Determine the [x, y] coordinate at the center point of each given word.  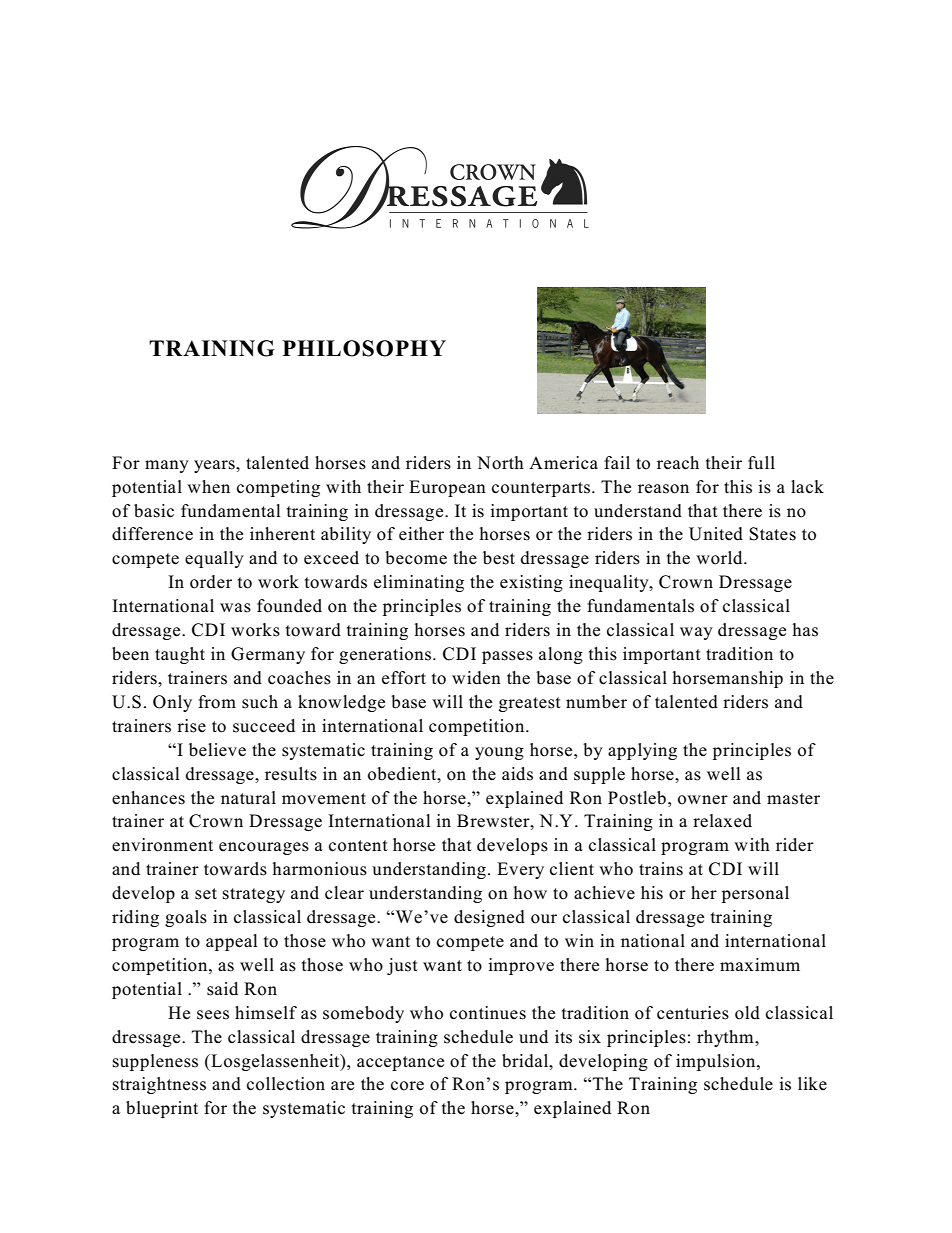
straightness [159, 1085]
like [812, 1083]
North [500, 463]
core [407, 1086]
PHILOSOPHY [364, 348]
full [761, 463]
